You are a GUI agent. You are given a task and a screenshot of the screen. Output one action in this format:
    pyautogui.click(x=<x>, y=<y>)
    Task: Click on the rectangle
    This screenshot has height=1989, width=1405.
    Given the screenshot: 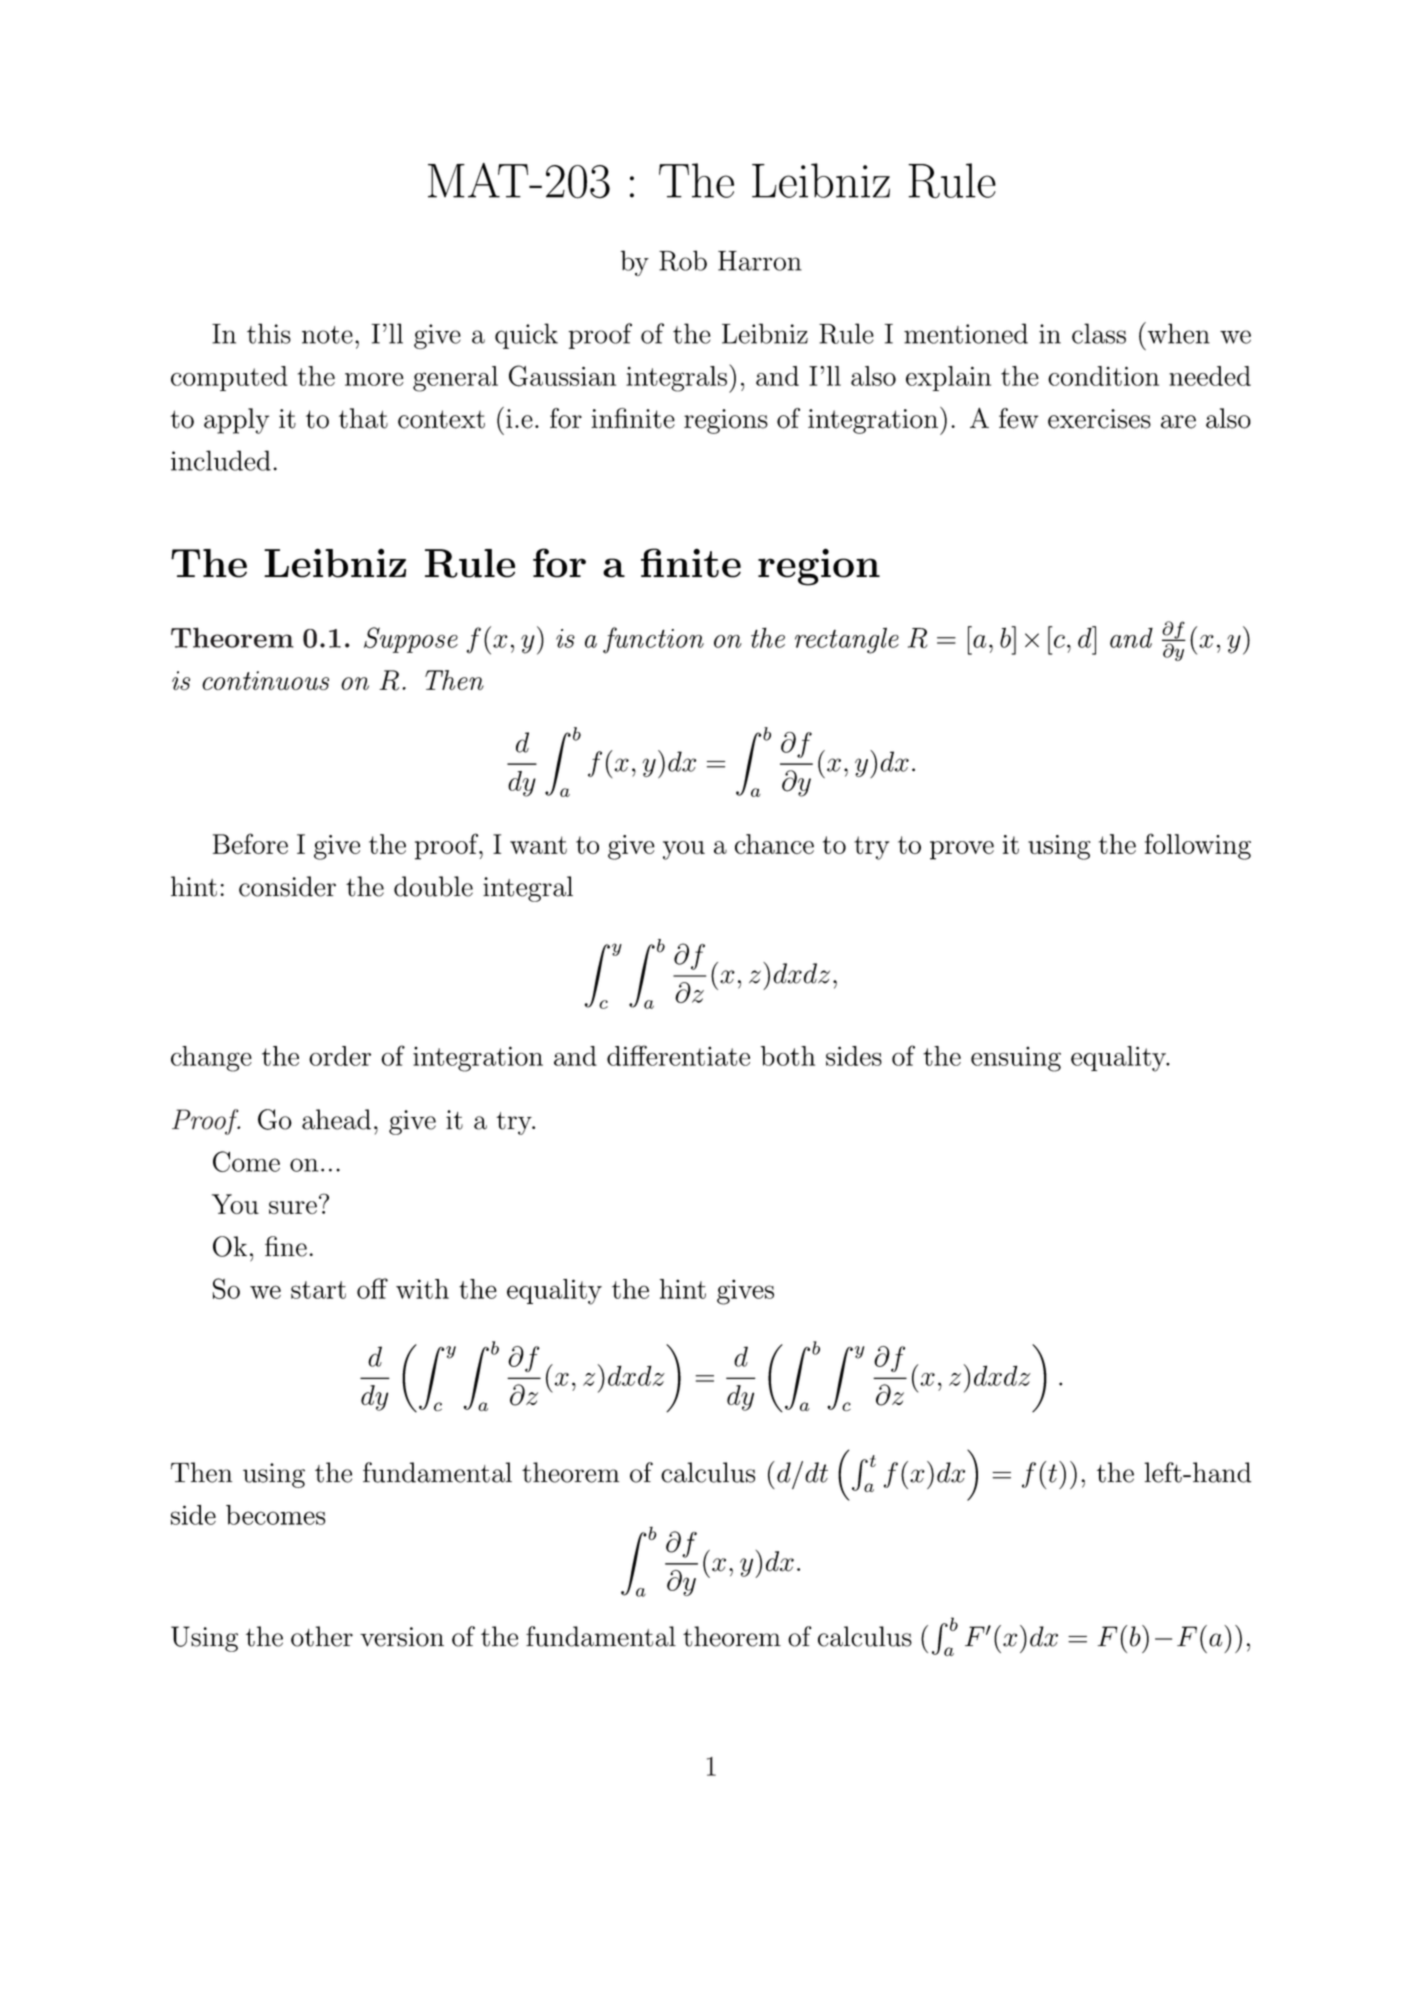 What is the action you would take?
    pyautogui.click(x=847, y=640)
